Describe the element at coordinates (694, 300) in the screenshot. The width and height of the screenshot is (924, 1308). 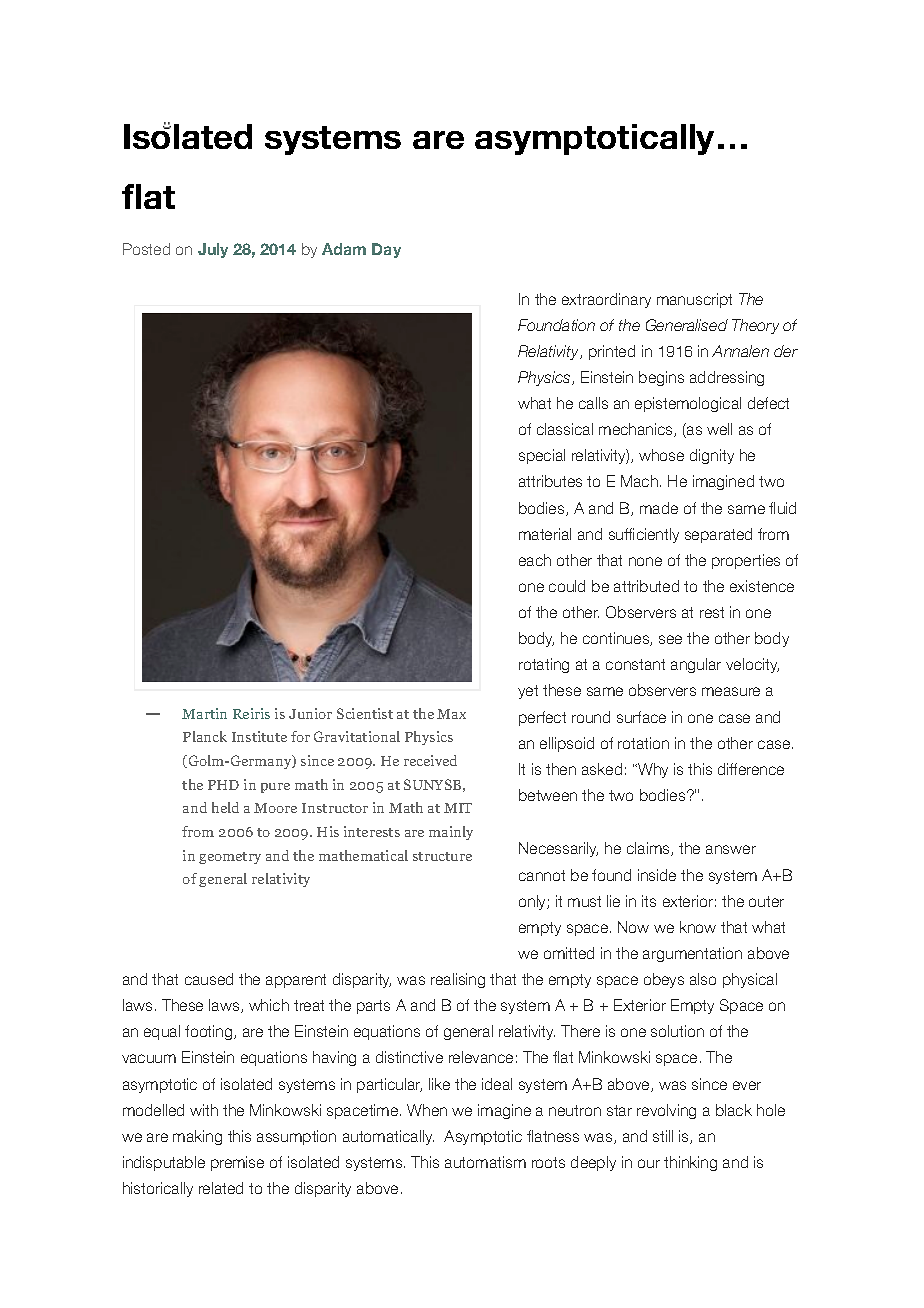
I see `manuscript` at that location.
